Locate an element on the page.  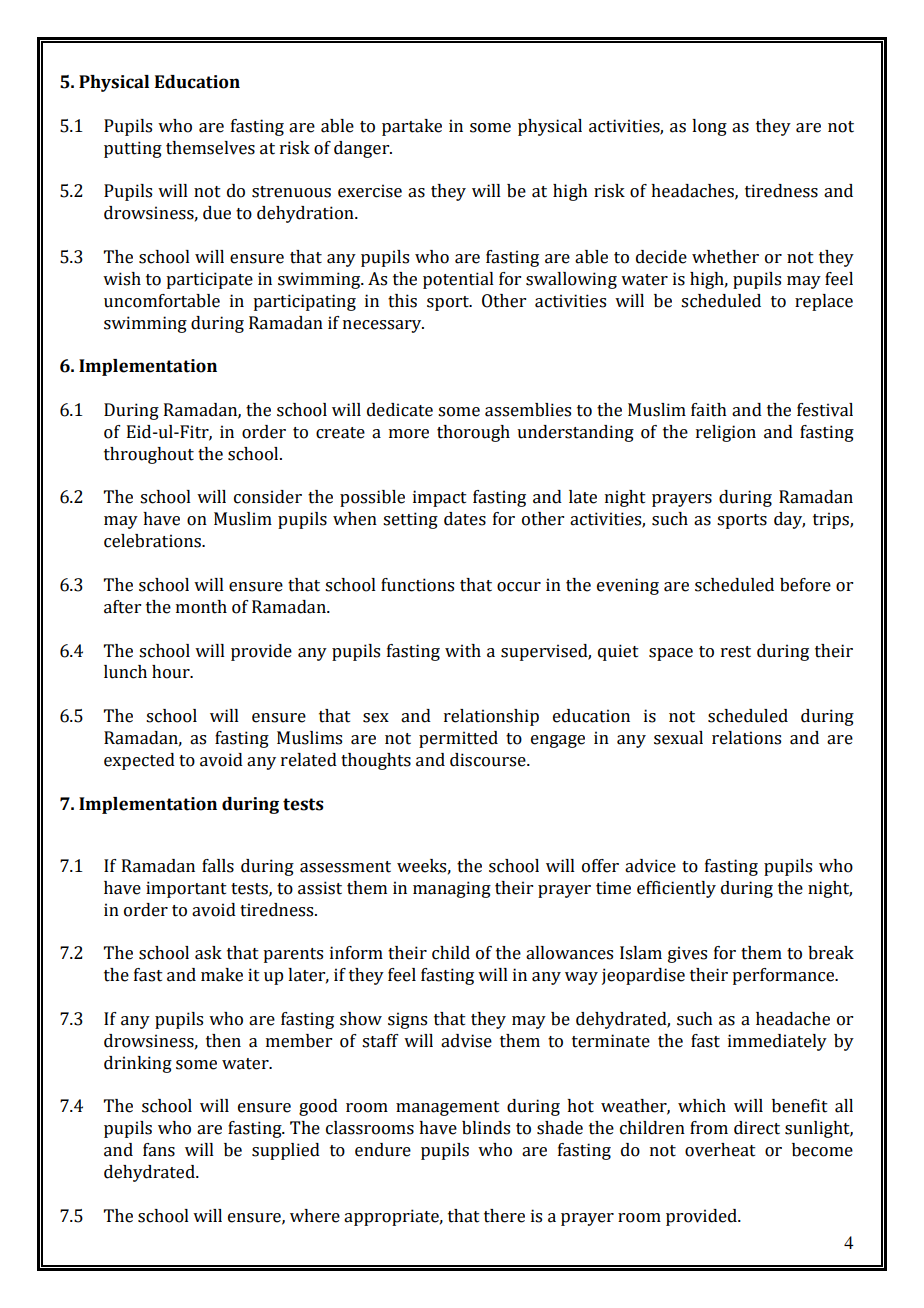
occur is located at coordinates (519, 587).
